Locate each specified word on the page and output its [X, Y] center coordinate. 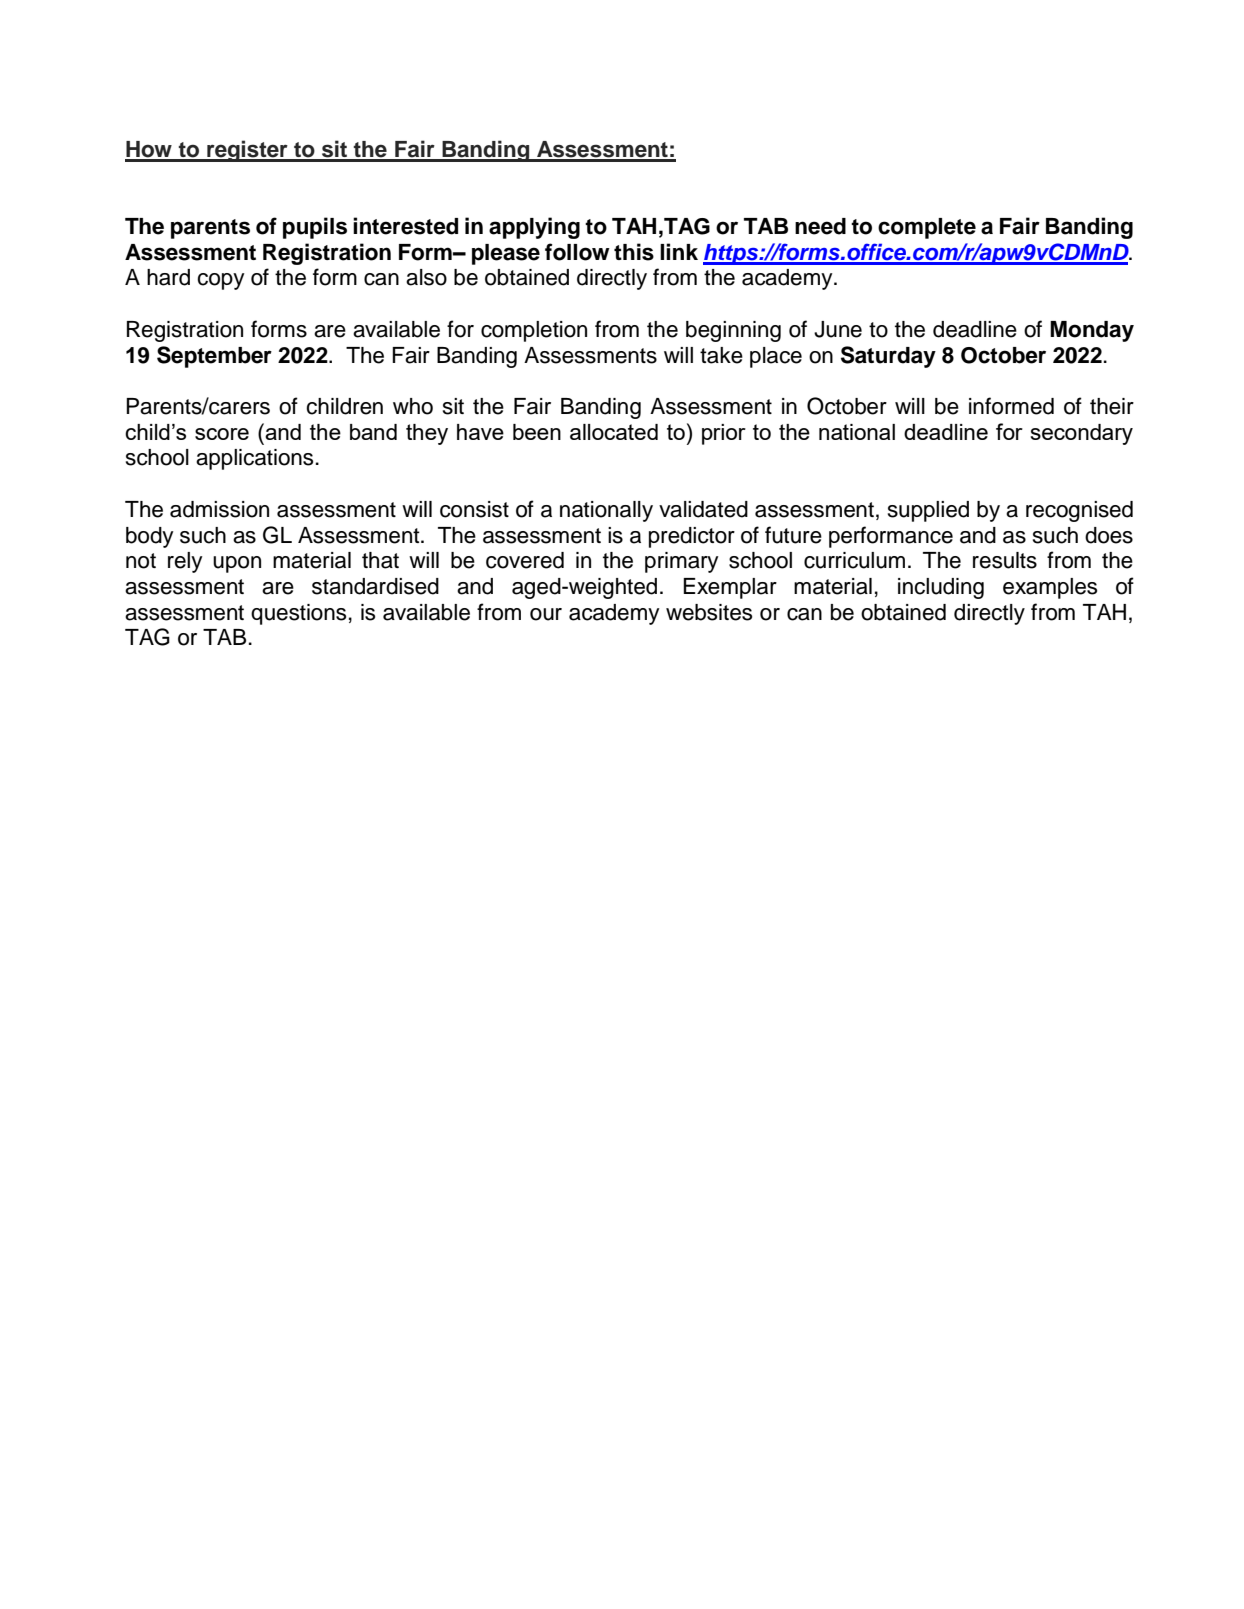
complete [927, 228]
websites [709, 612]
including [941, 588]
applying [534, 228]
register [247, 151]
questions [298, 614]
